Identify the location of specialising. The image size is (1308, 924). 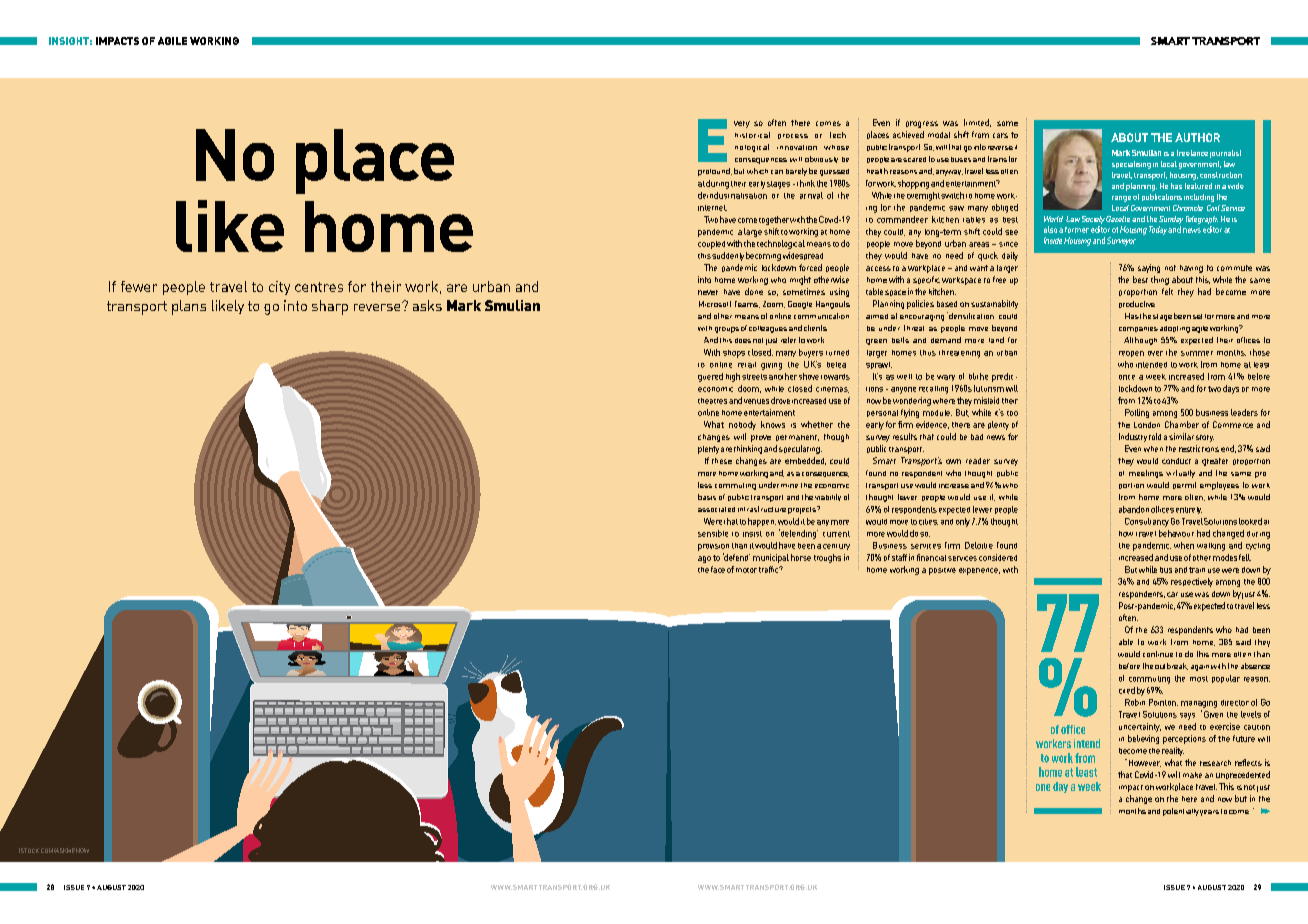
(1131, 165).
